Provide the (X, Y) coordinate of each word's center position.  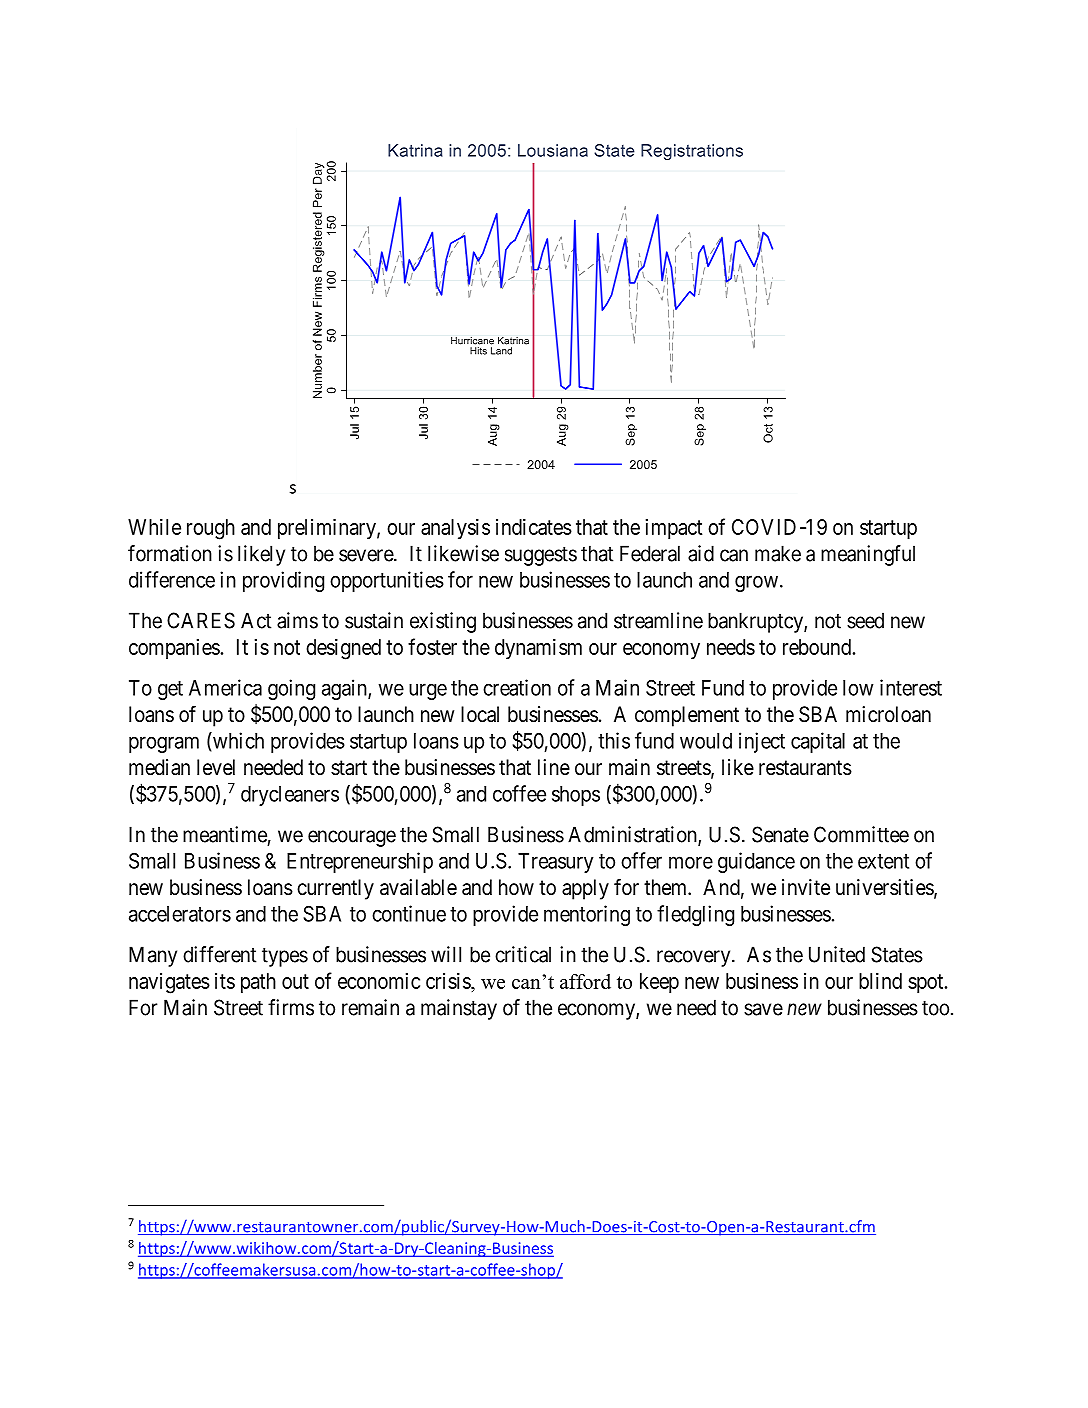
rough (211, 529)
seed (865, 620)
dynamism (538, 649)
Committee (861, 834)
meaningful (868, 555)
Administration (633, 835)
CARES (201, 620)
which (237, 740)
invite (806, 887)
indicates (534, 527)
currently (335, 889)
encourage (352, 838)
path (258, 983)
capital (818, 742)
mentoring (587, 915)
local (480, 714)
